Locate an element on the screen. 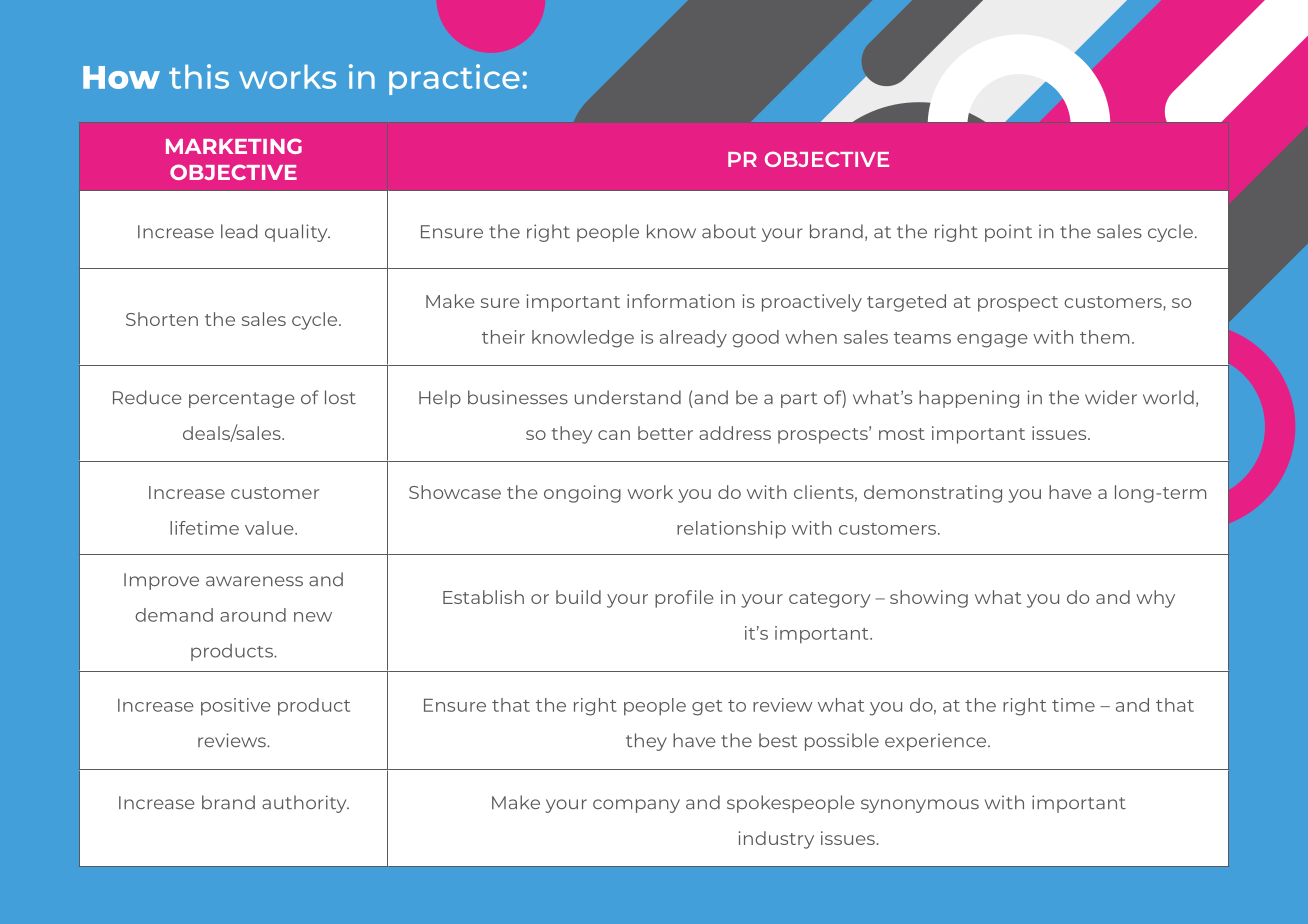 The image size is (1308, 924). better is located at coordinates (665, 433).
